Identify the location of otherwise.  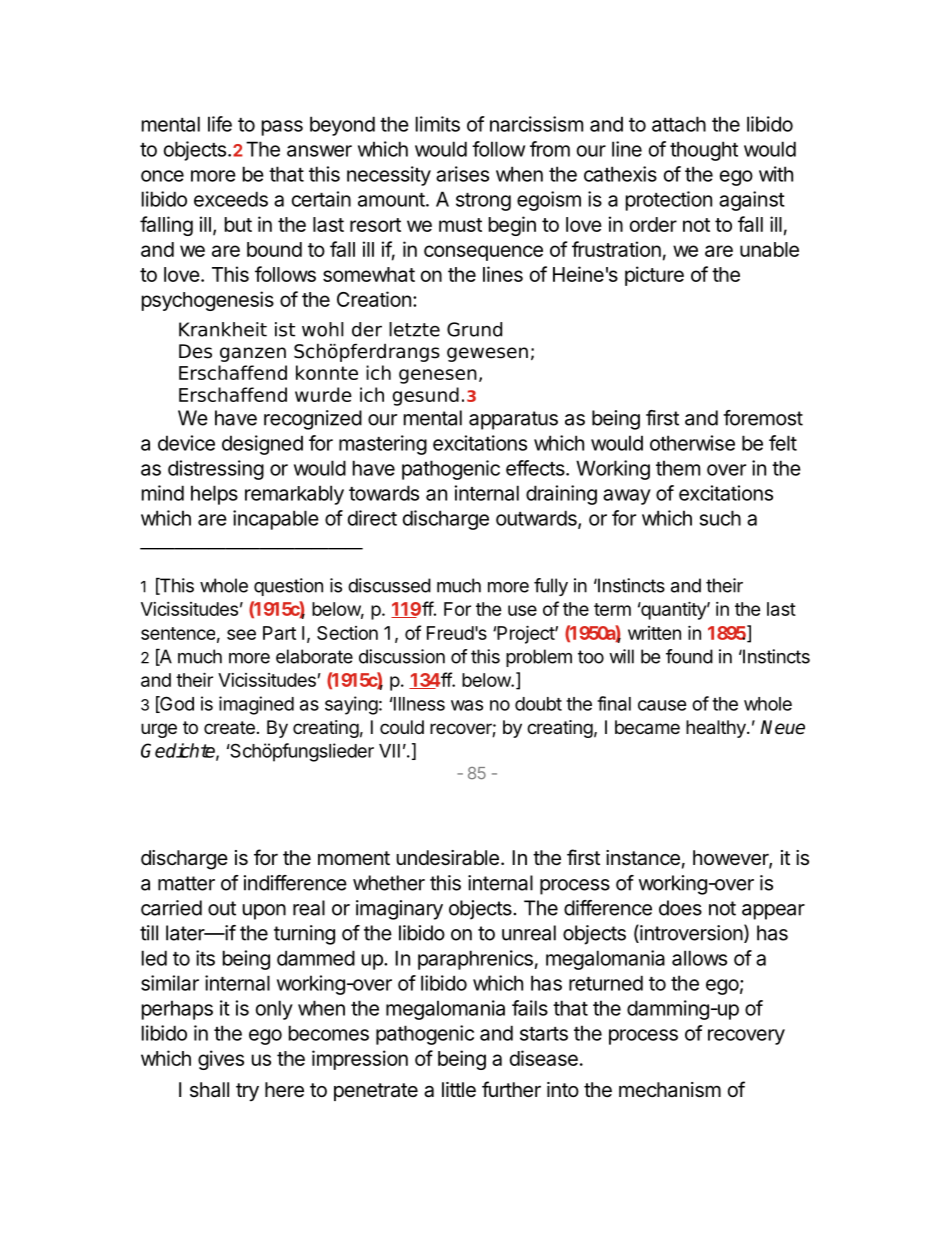
(692, 443).
